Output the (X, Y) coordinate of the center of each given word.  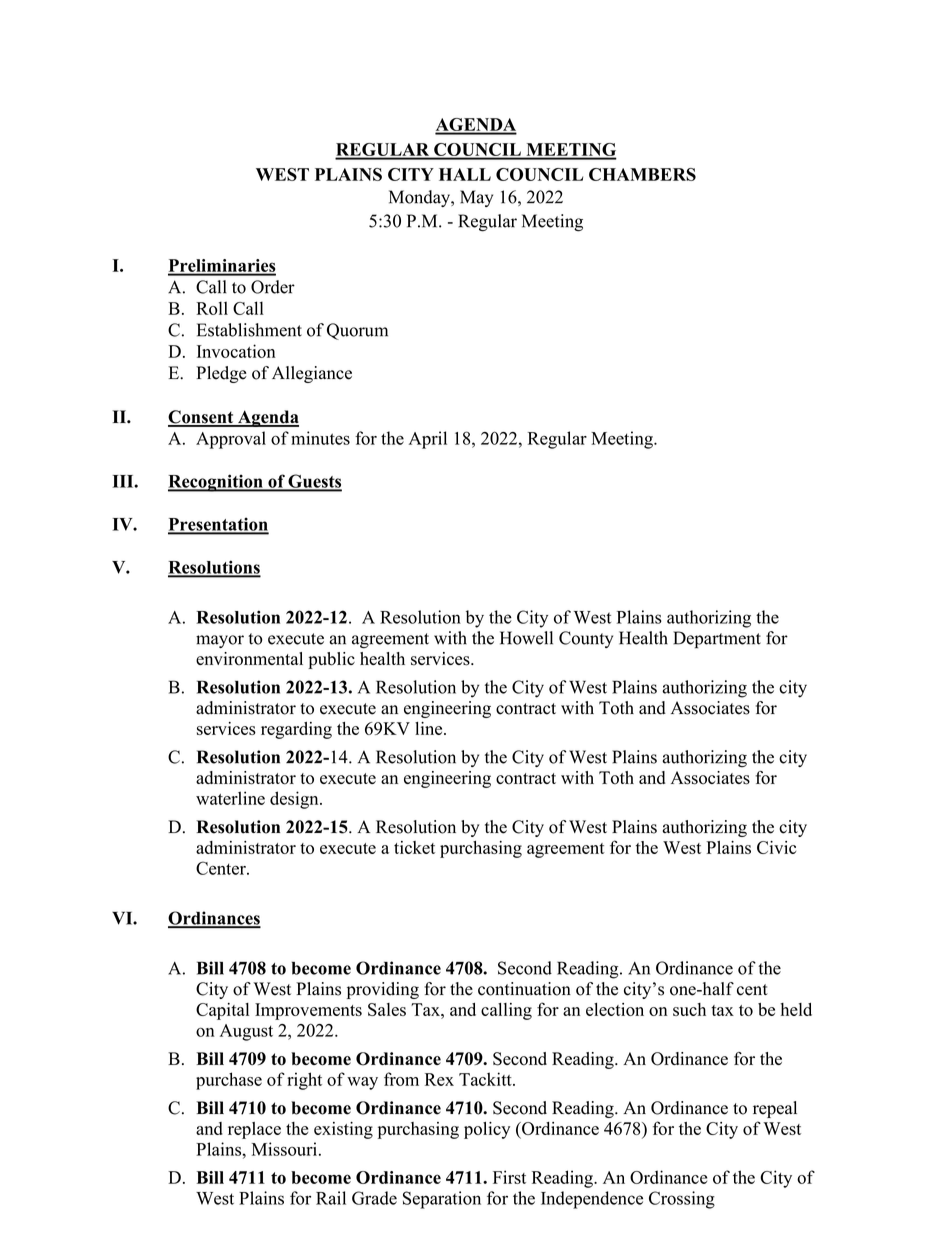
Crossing (682, 1200)
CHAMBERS (642, 174)
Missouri (284, 1149)
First (509, 1177)
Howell (526, 638)
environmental (249, 659)
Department (717, 640)
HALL (465, 174)
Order (273, 287)
